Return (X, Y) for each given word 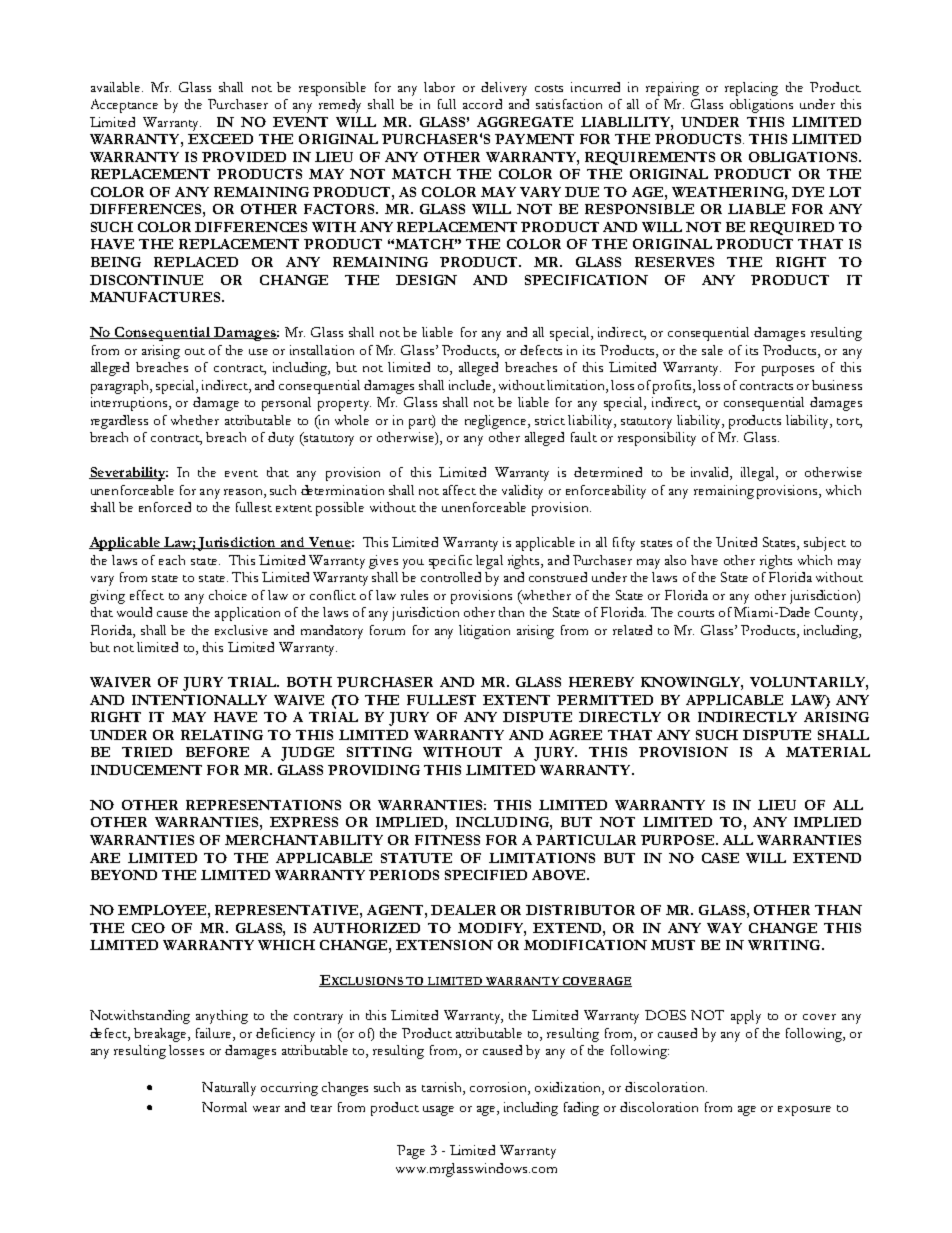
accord (482, 104)
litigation (484, 632)
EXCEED (220, 139)
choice (228, 595)
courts (696, 613)
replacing (751, 89)
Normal (224, 1107)
